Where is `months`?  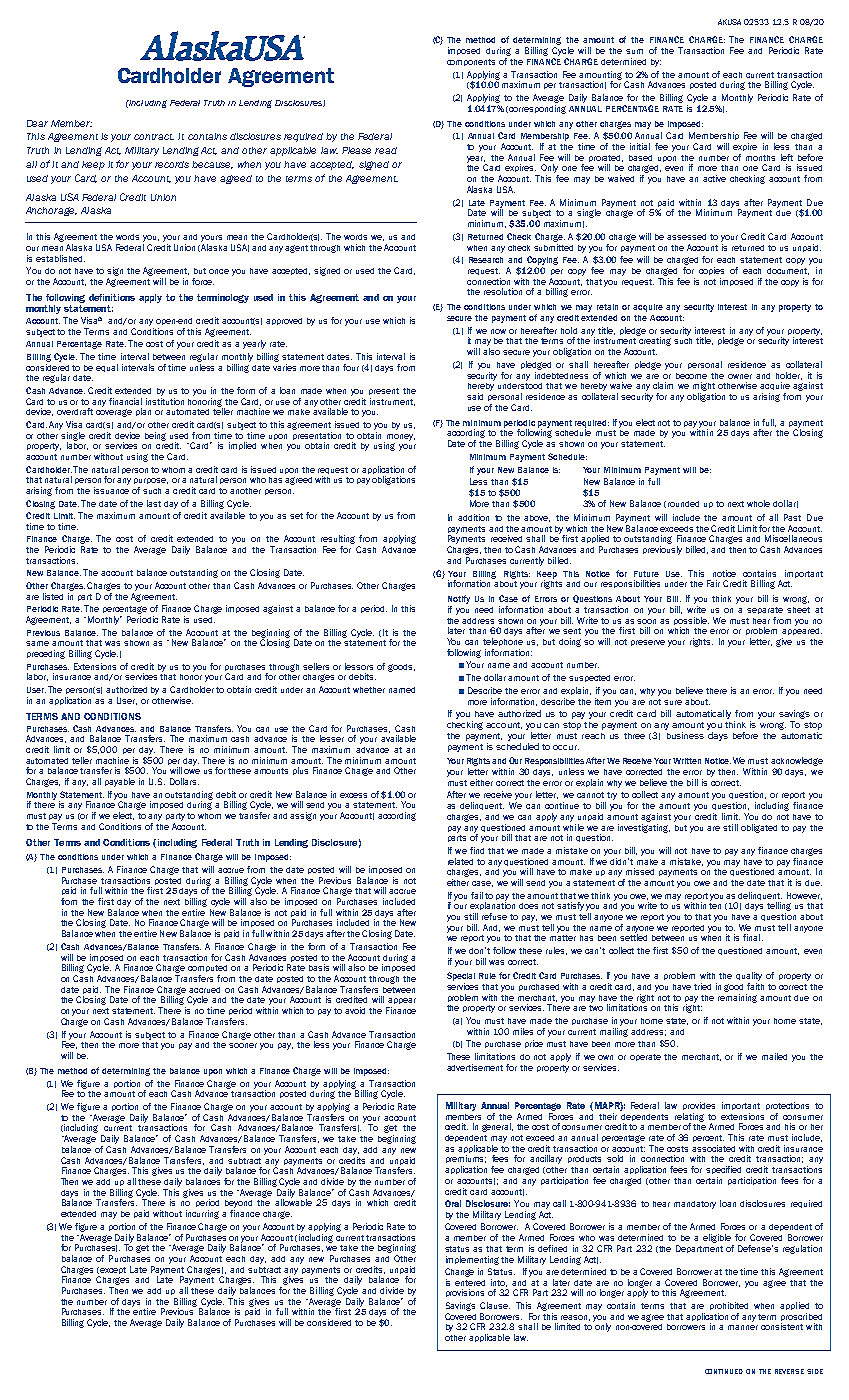
months is located at coordinates (760, 158).
